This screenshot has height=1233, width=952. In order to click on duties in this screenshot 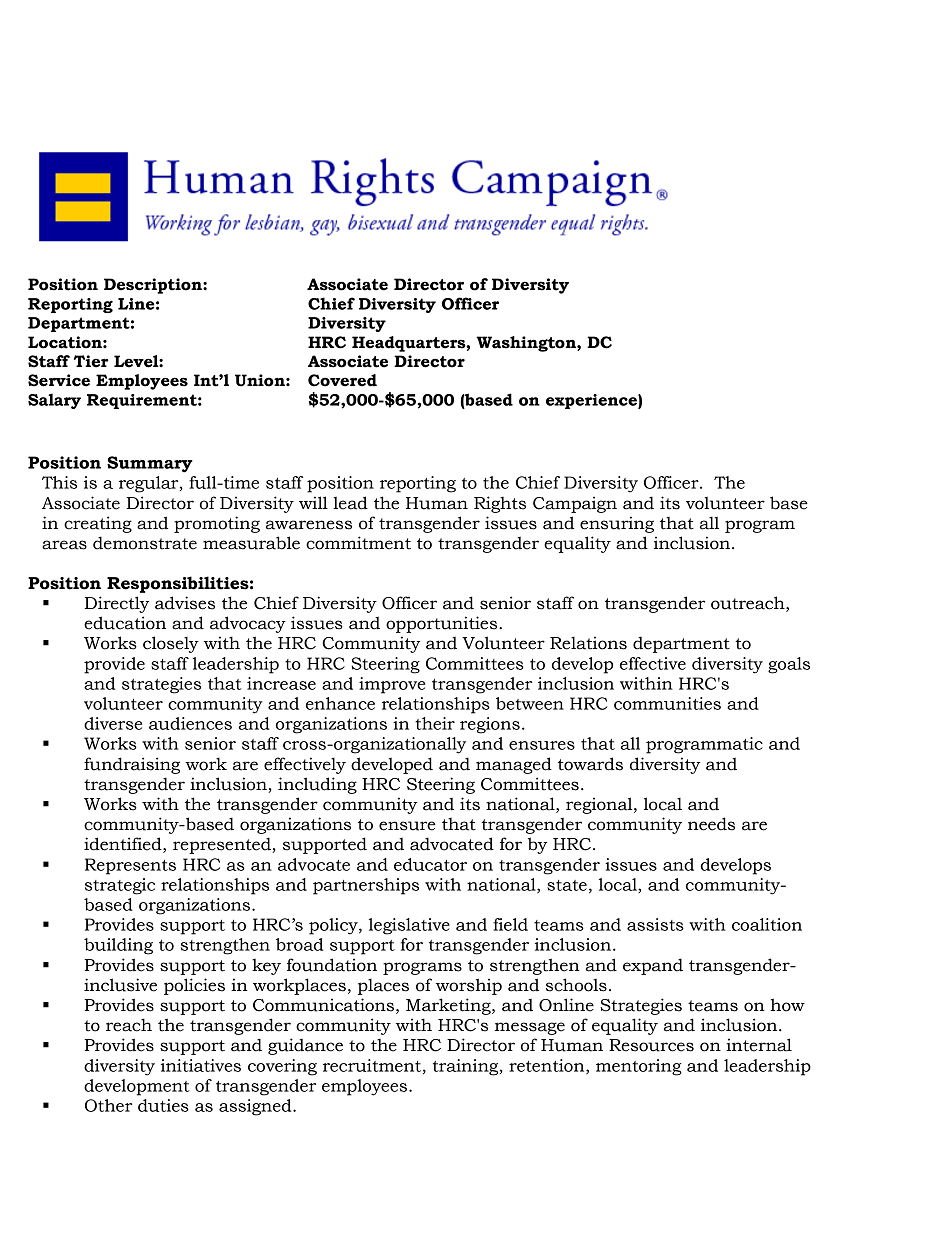, I will do `click(163, 1105)`.
